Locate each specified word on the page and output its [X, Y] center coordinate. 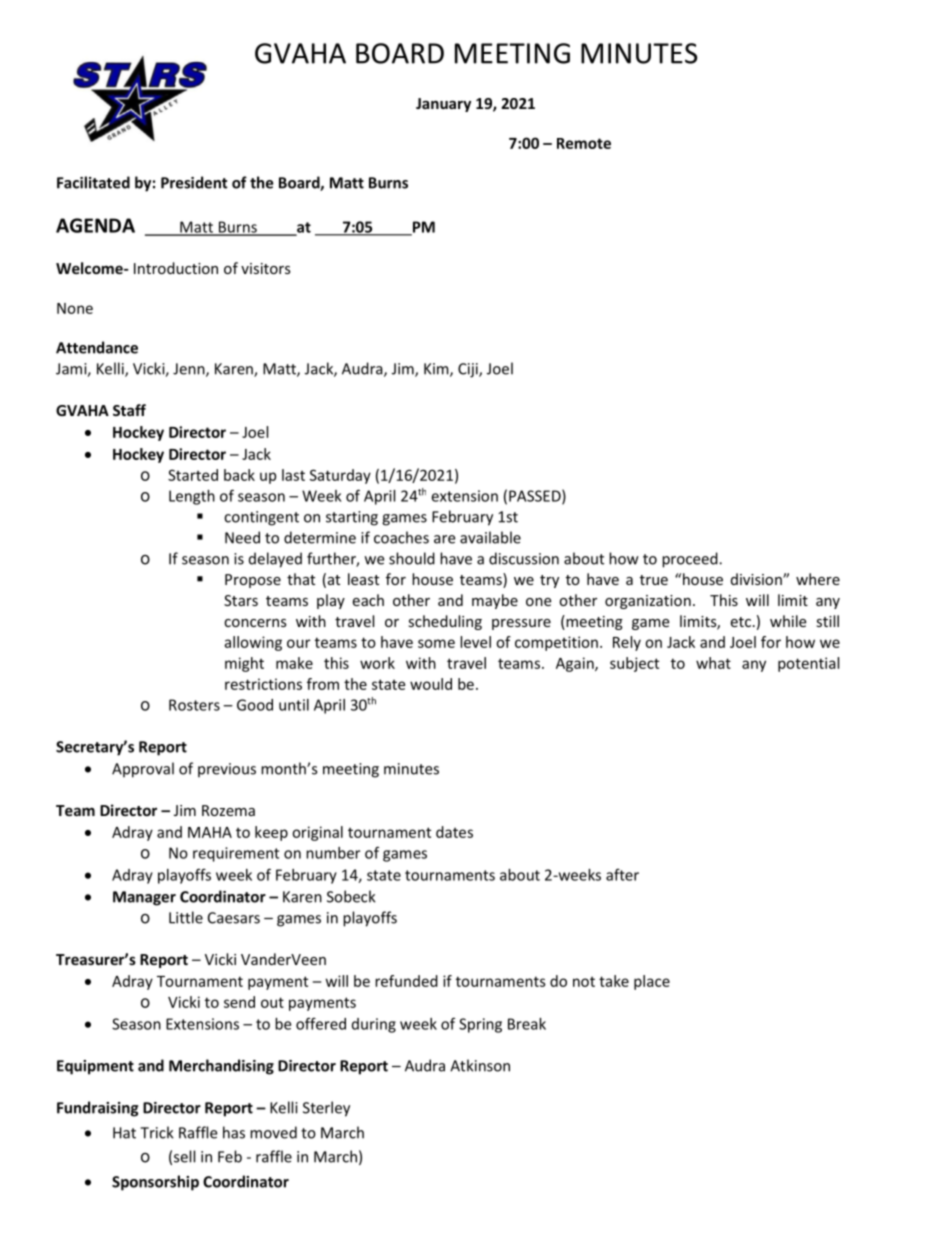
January [443, 105]
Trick [157, 1132]
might [244, 664]
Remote [584, 143]
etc [740, 622]
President [194, 182]
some [436, 643]
